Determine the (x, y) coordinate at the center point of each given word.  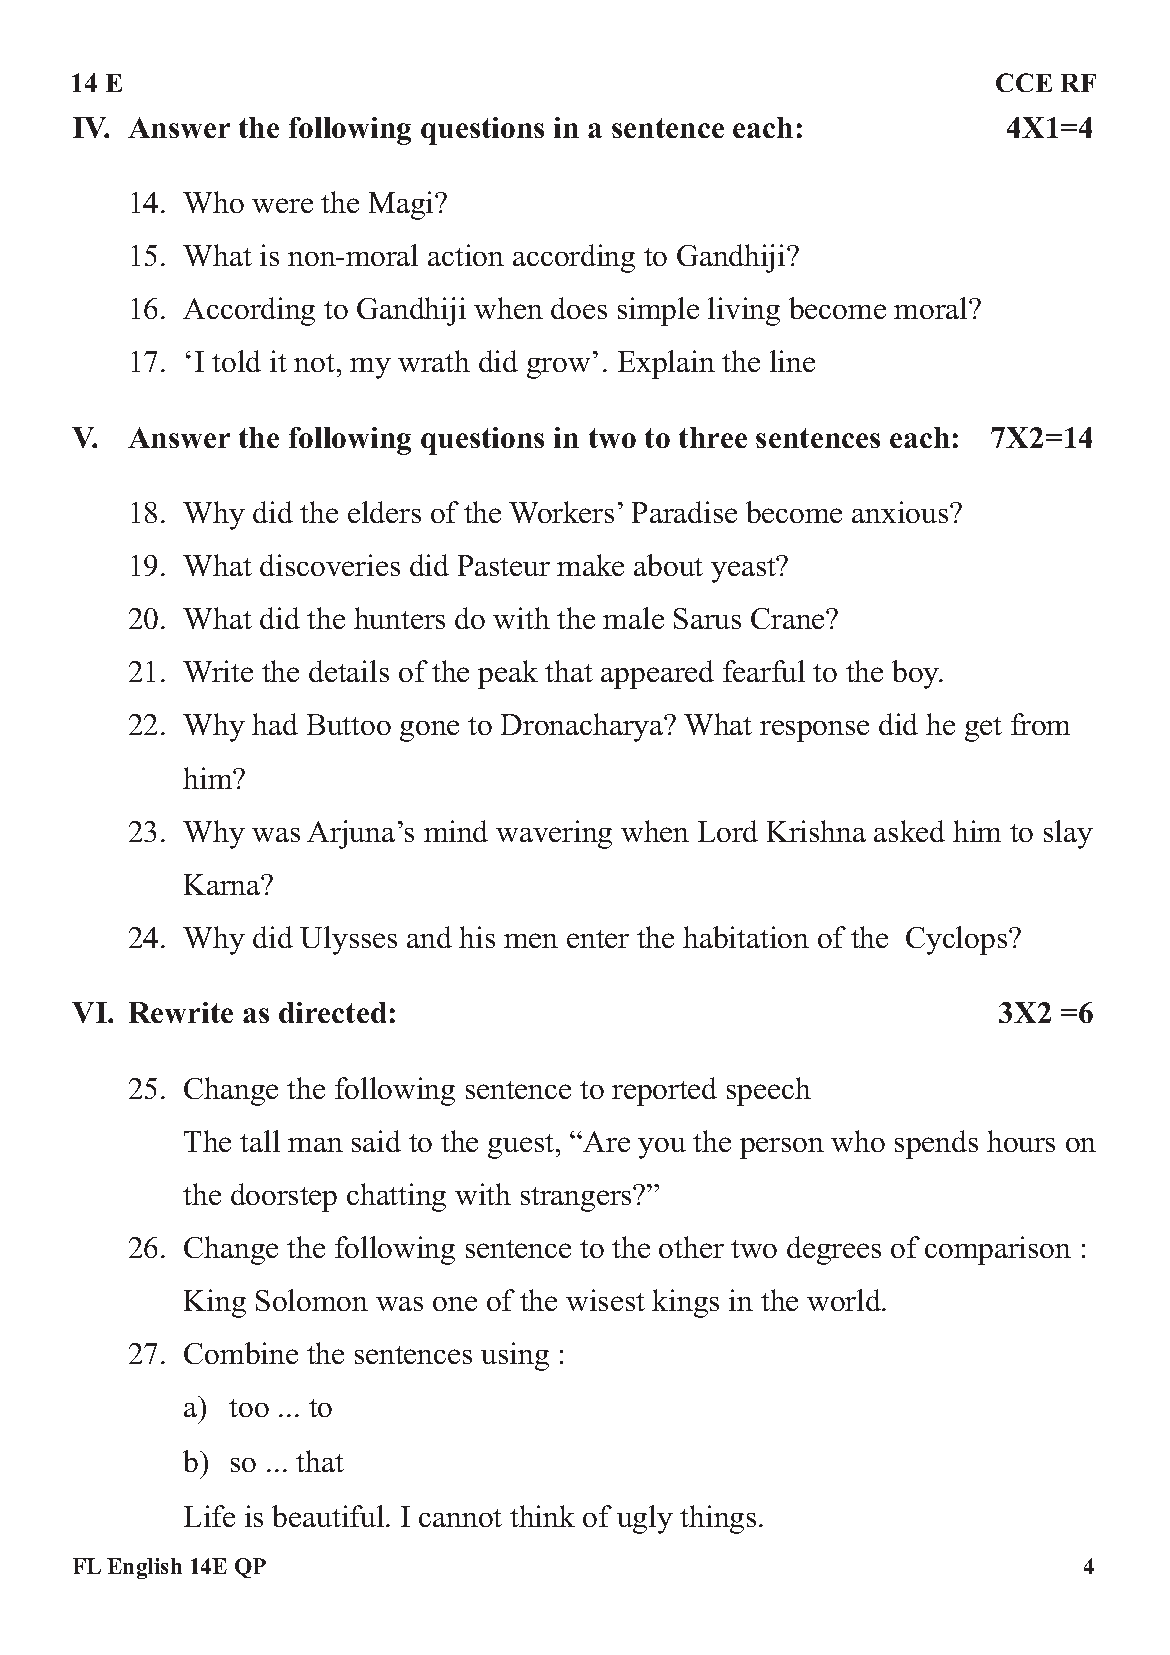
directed (332, 1012)
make (590, 565)
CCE (1024, 82)
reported (664, 1091)
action (466, 255)
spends (936, 1144)
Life (209, 1516)
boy (917, 674)
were (282, 205)
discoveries (330, 565)
